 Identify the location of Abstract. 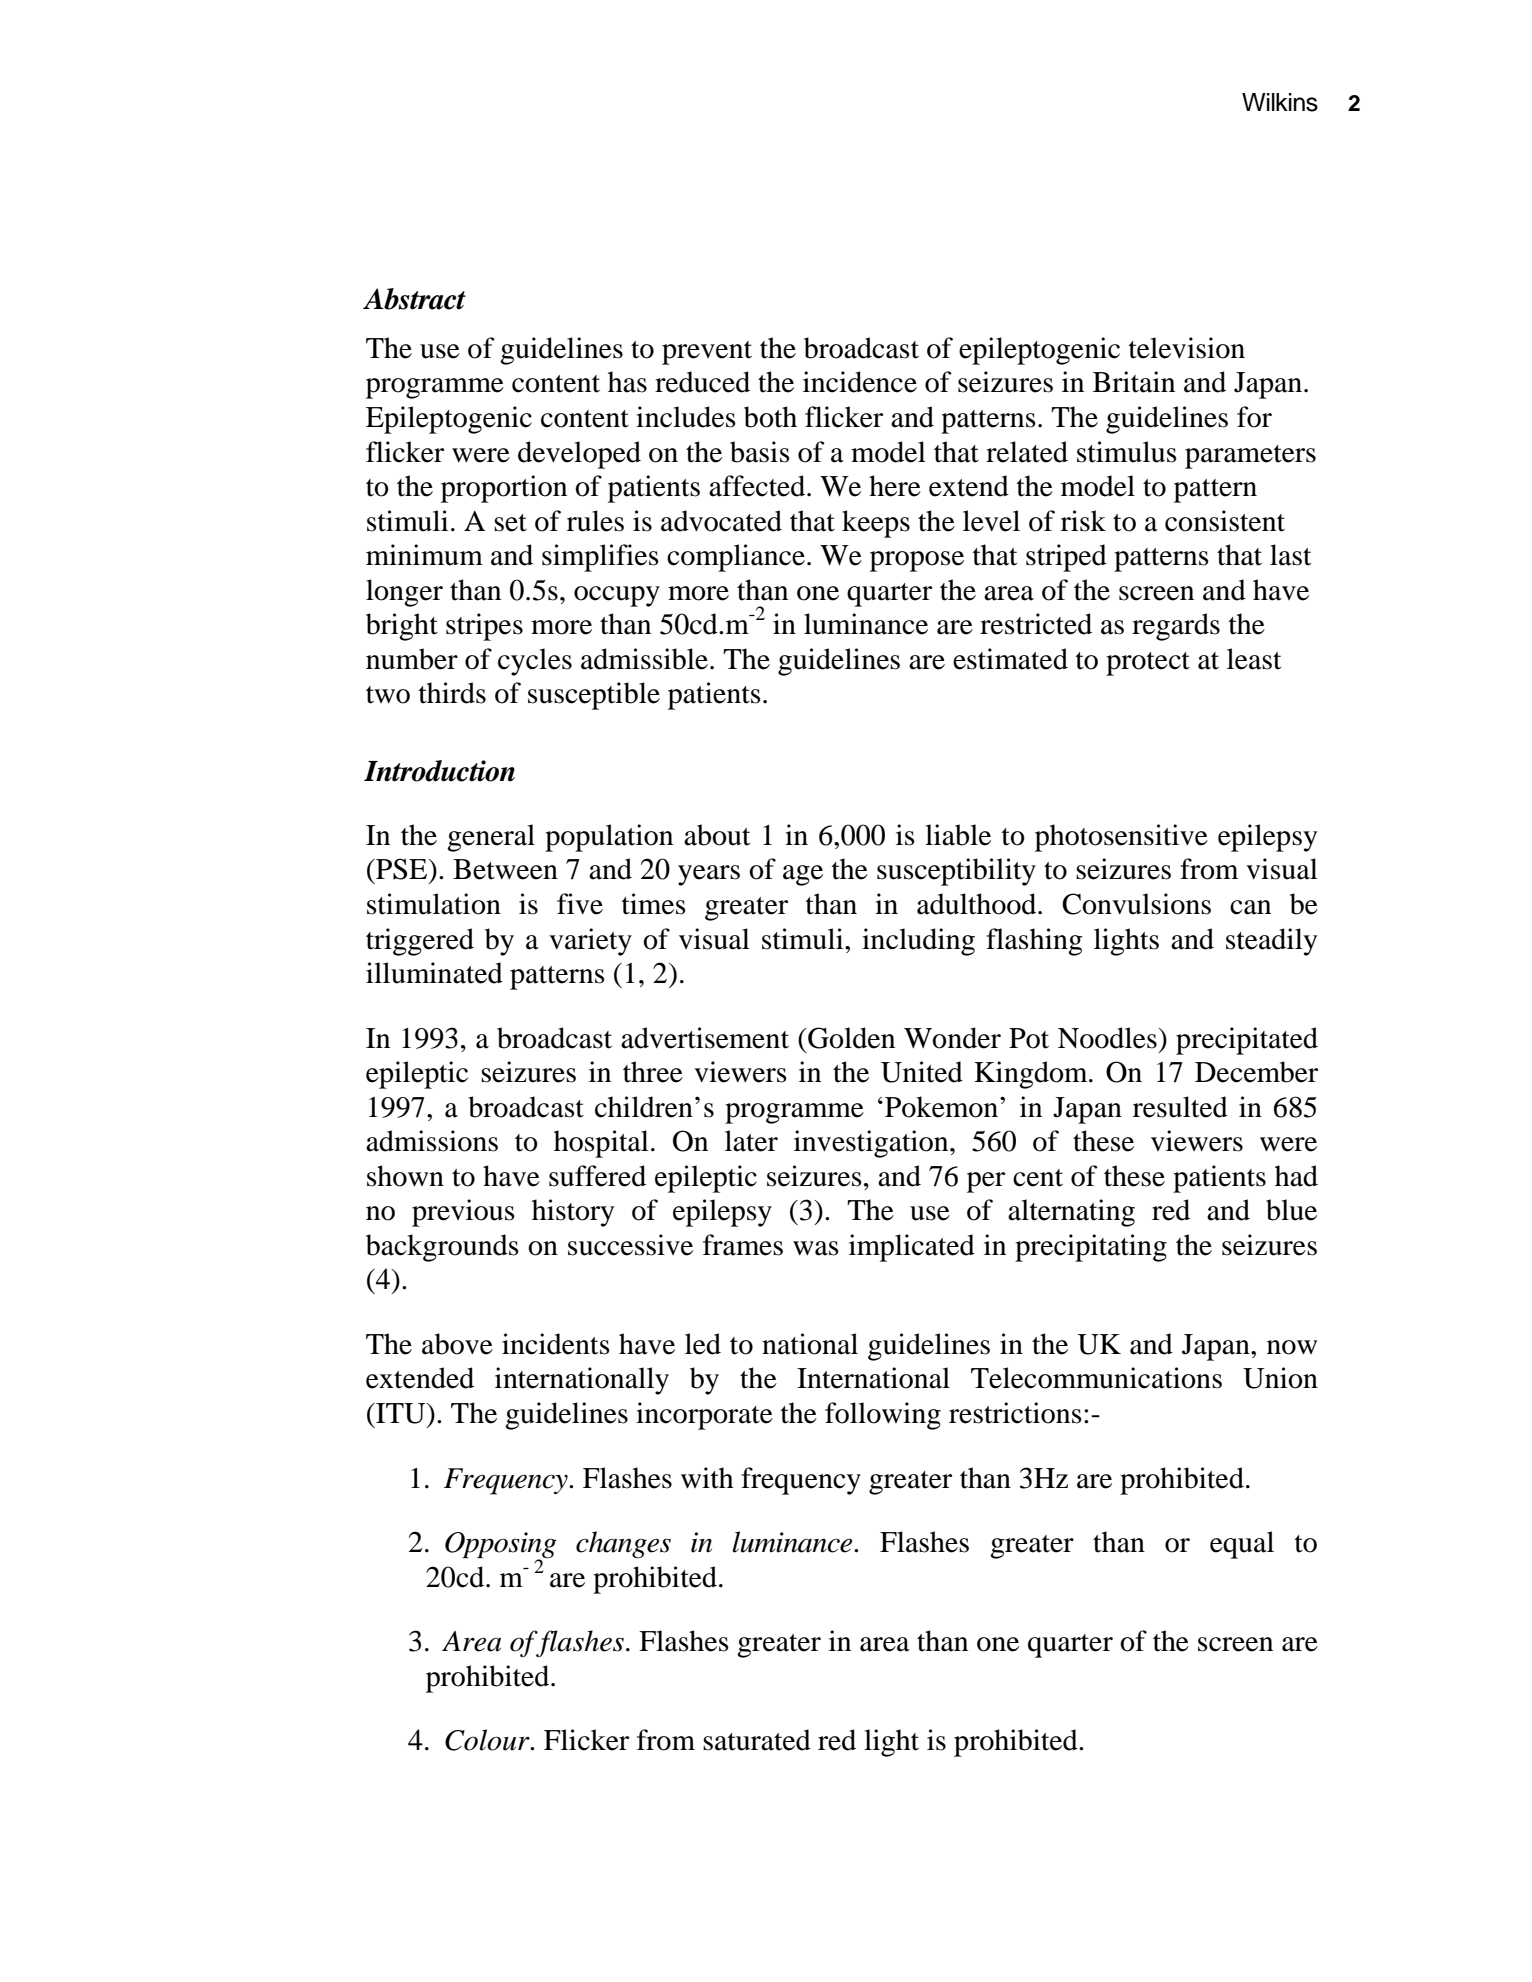
(414, 299).
